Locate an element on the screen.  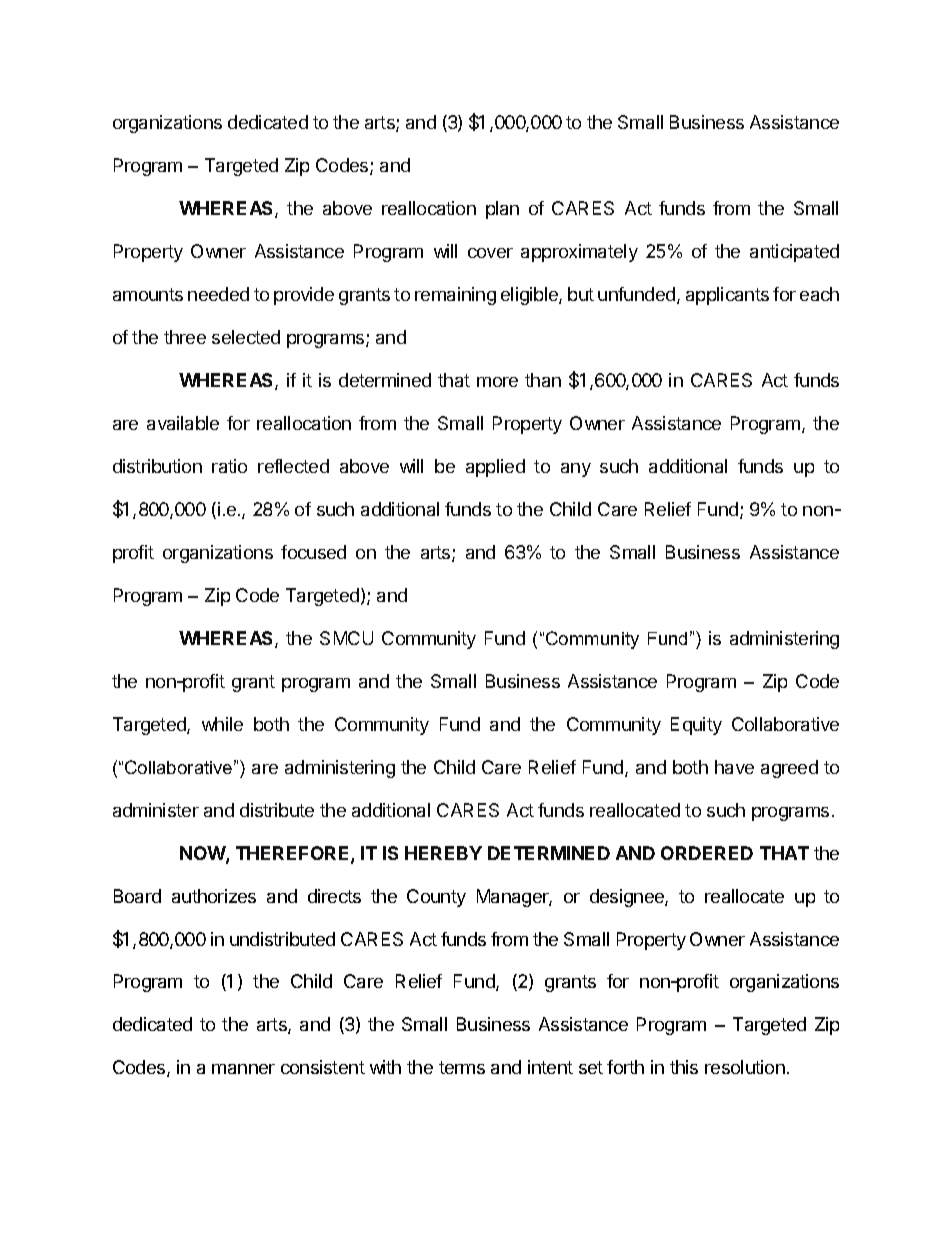
applied is located at coordinates (495, 468).
